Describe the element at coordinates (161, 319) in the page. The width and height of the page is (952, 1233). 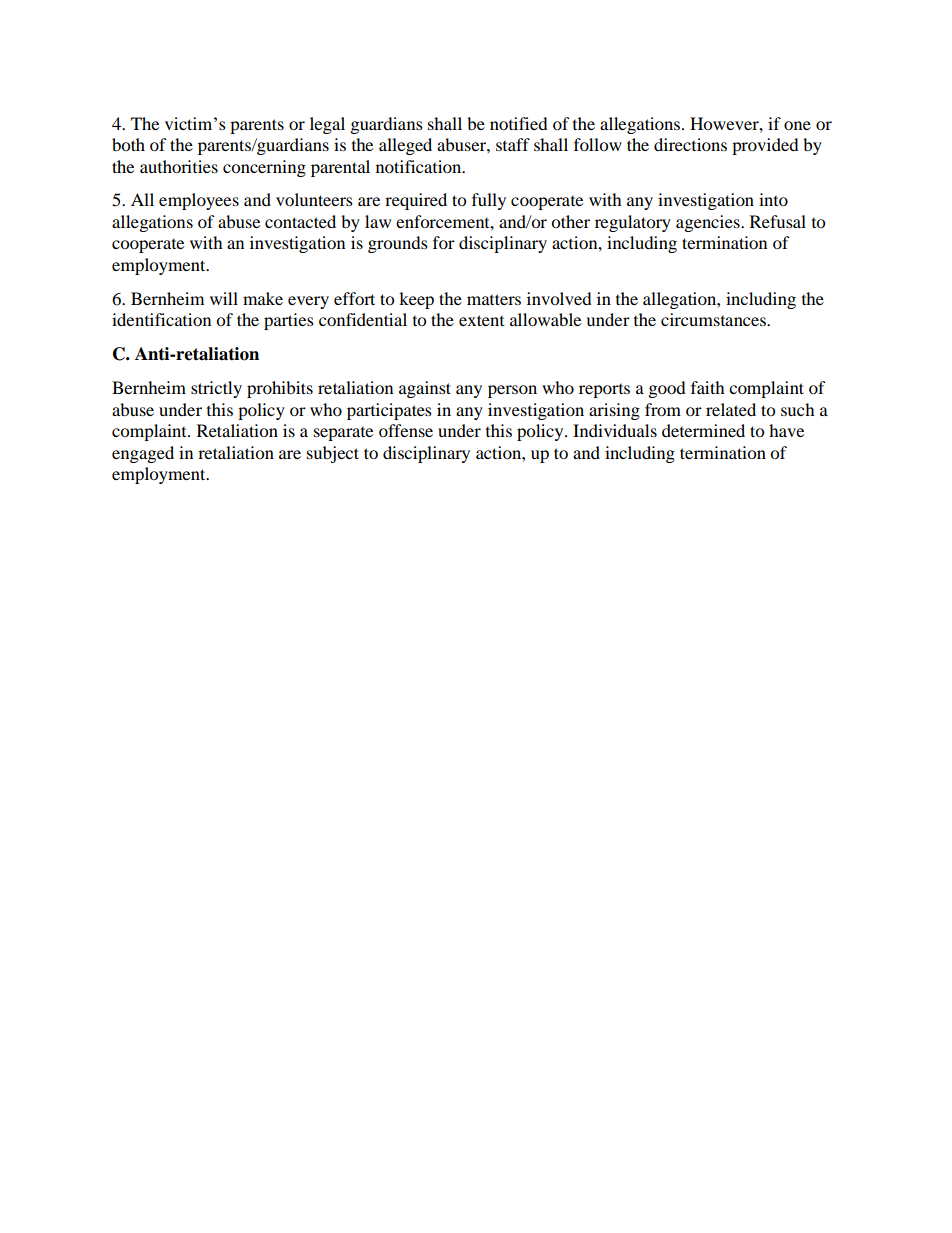
I see `identification` at that location.
